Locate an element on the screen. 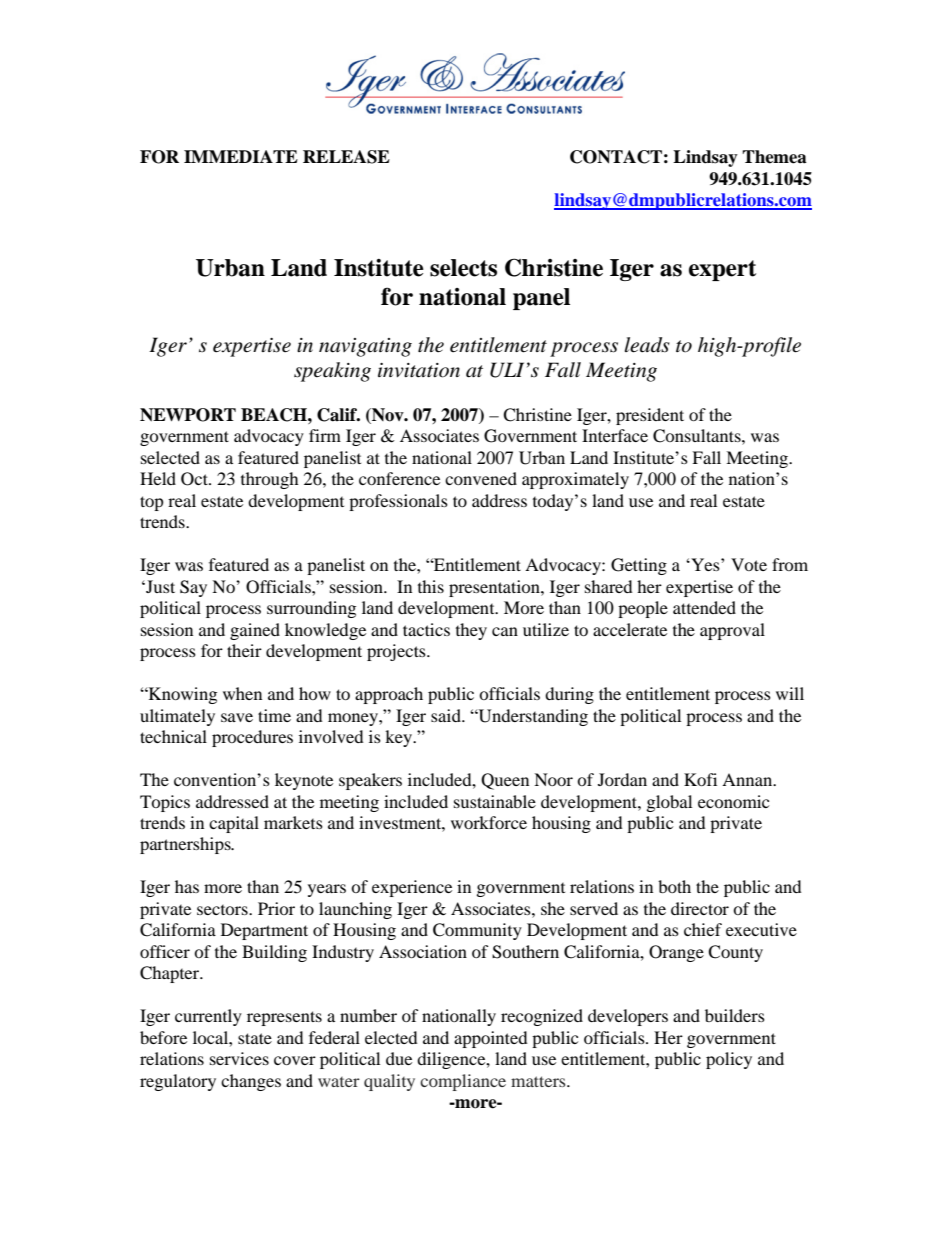 Image resolution: width=952 pixels, height=1233 pixels. services is located at coordinates (239, 1058).
